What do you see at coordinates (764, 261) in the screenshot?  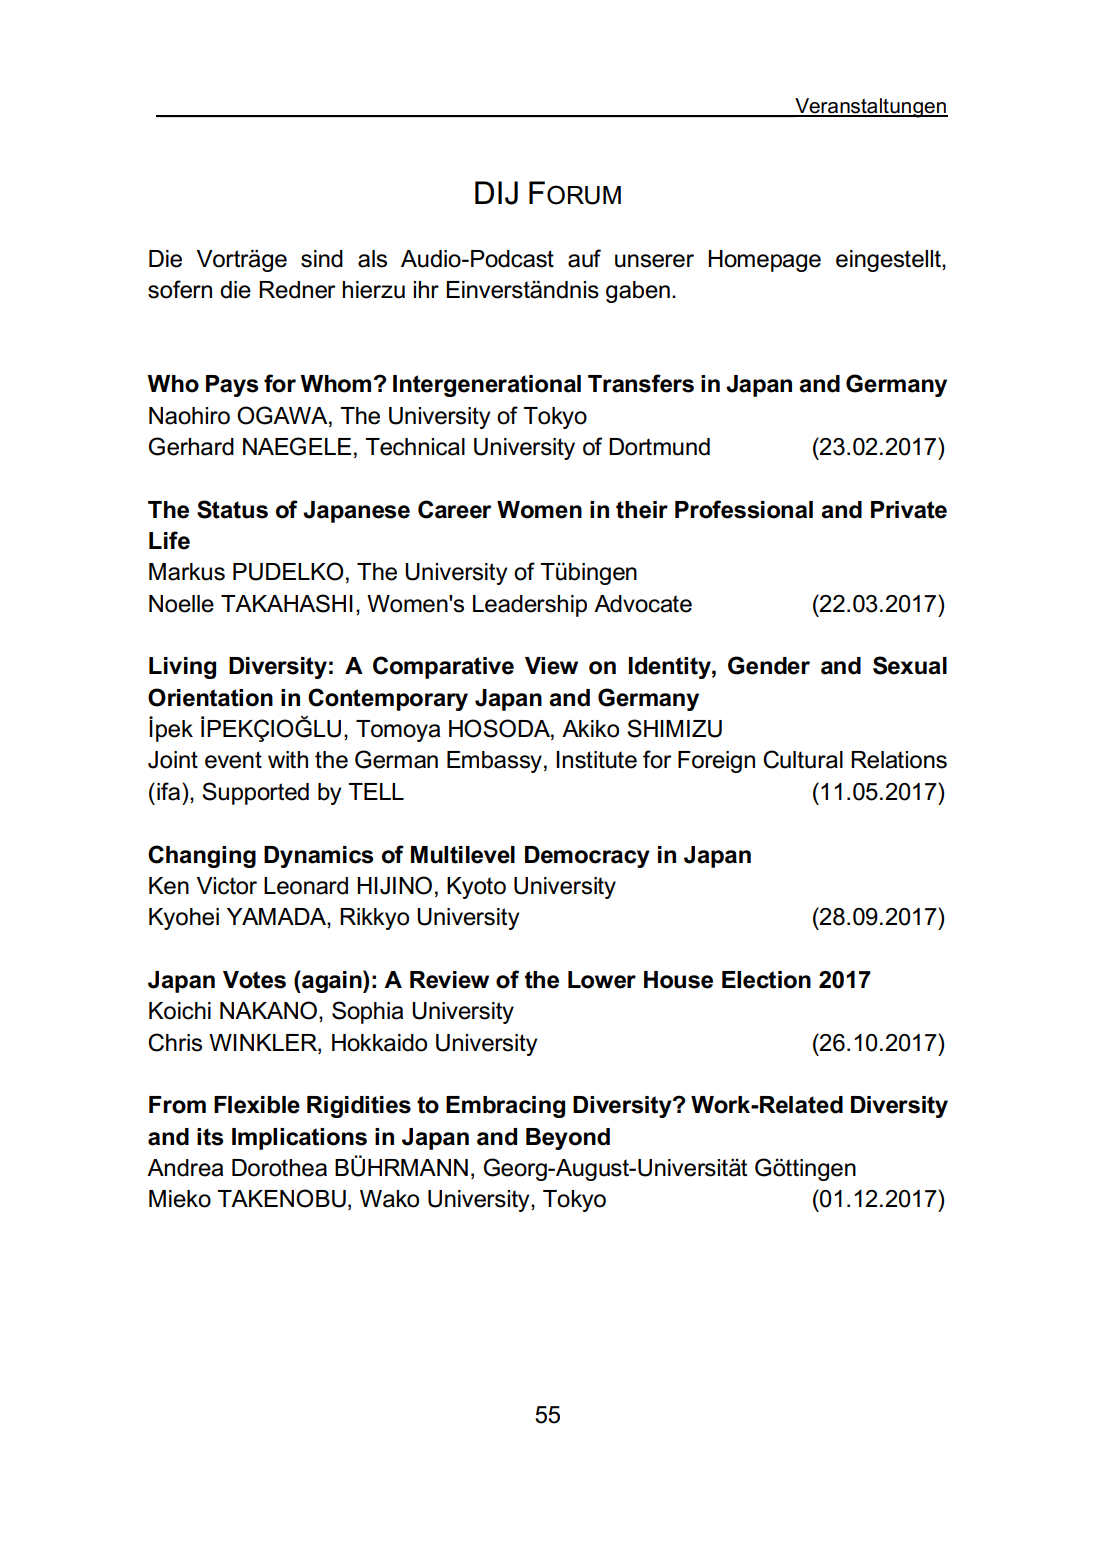 I see `Homepage` at bounding box center [764, 261].
